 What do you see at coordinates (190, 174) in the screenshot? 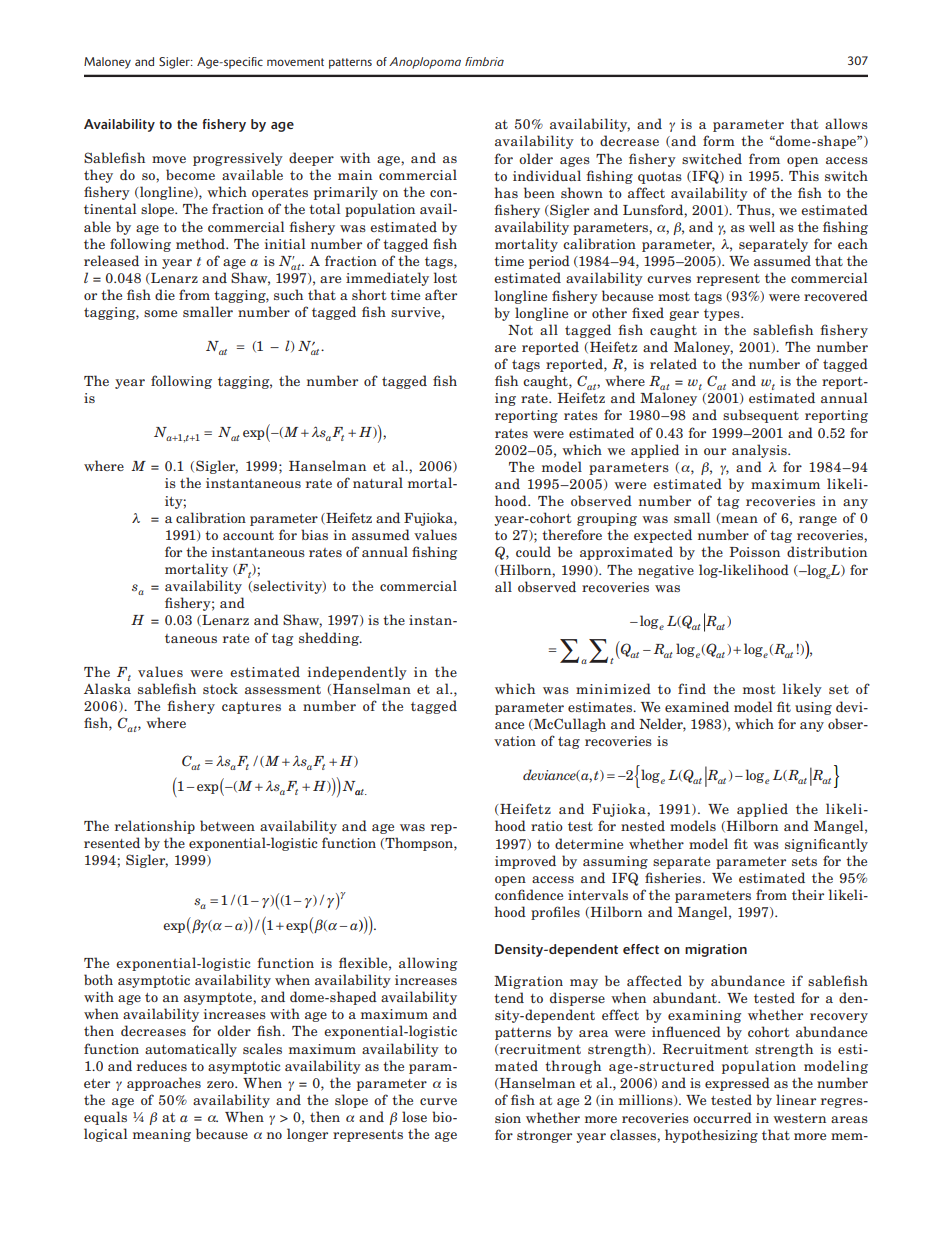
I see `become` at bounding box center [190, 174].
